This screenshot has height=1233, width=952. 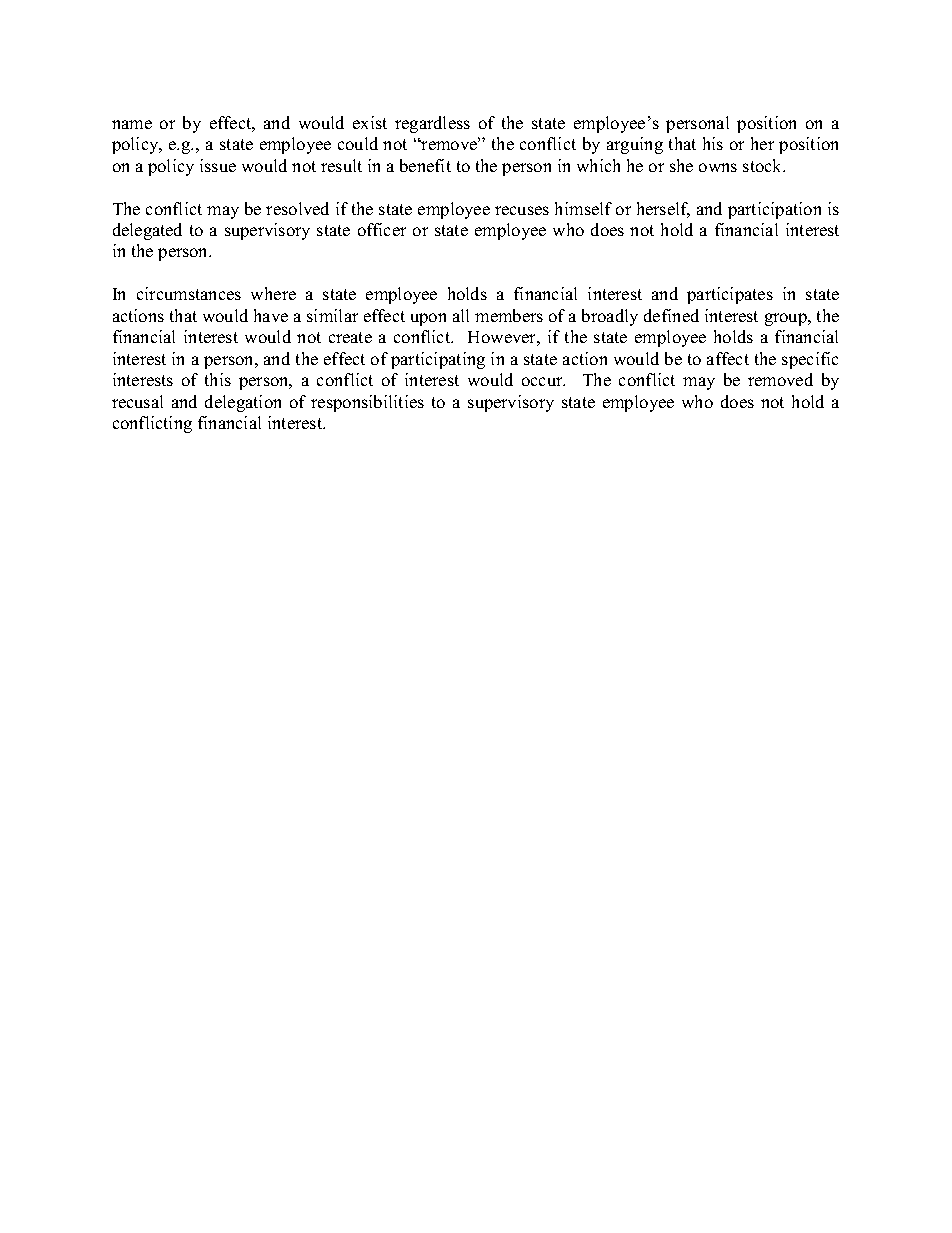 I want to click on have, so click(x=271, y=315).
